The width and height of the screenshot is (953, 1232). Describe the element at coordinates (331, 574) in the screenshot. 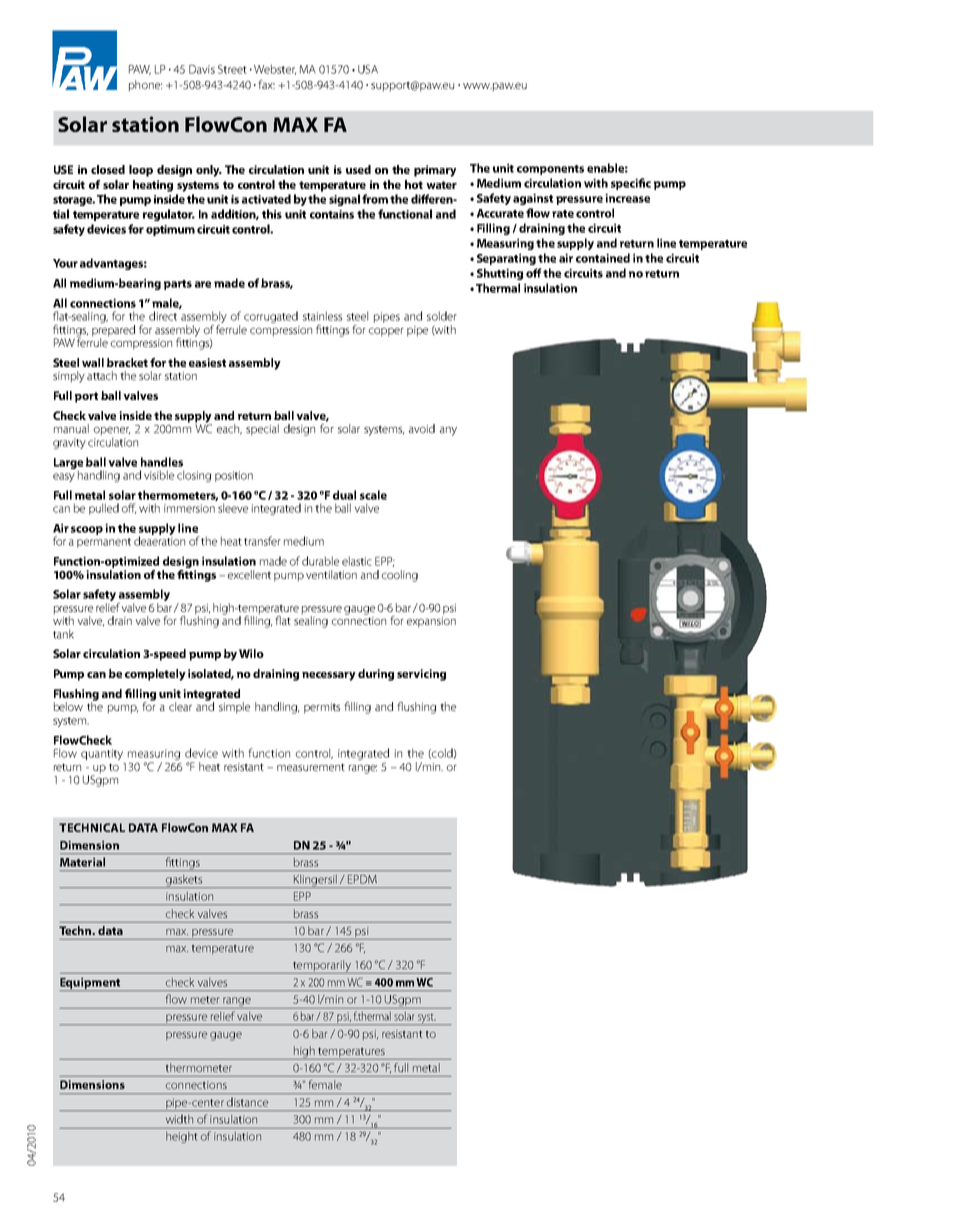

I see `ventilation` at that location.
